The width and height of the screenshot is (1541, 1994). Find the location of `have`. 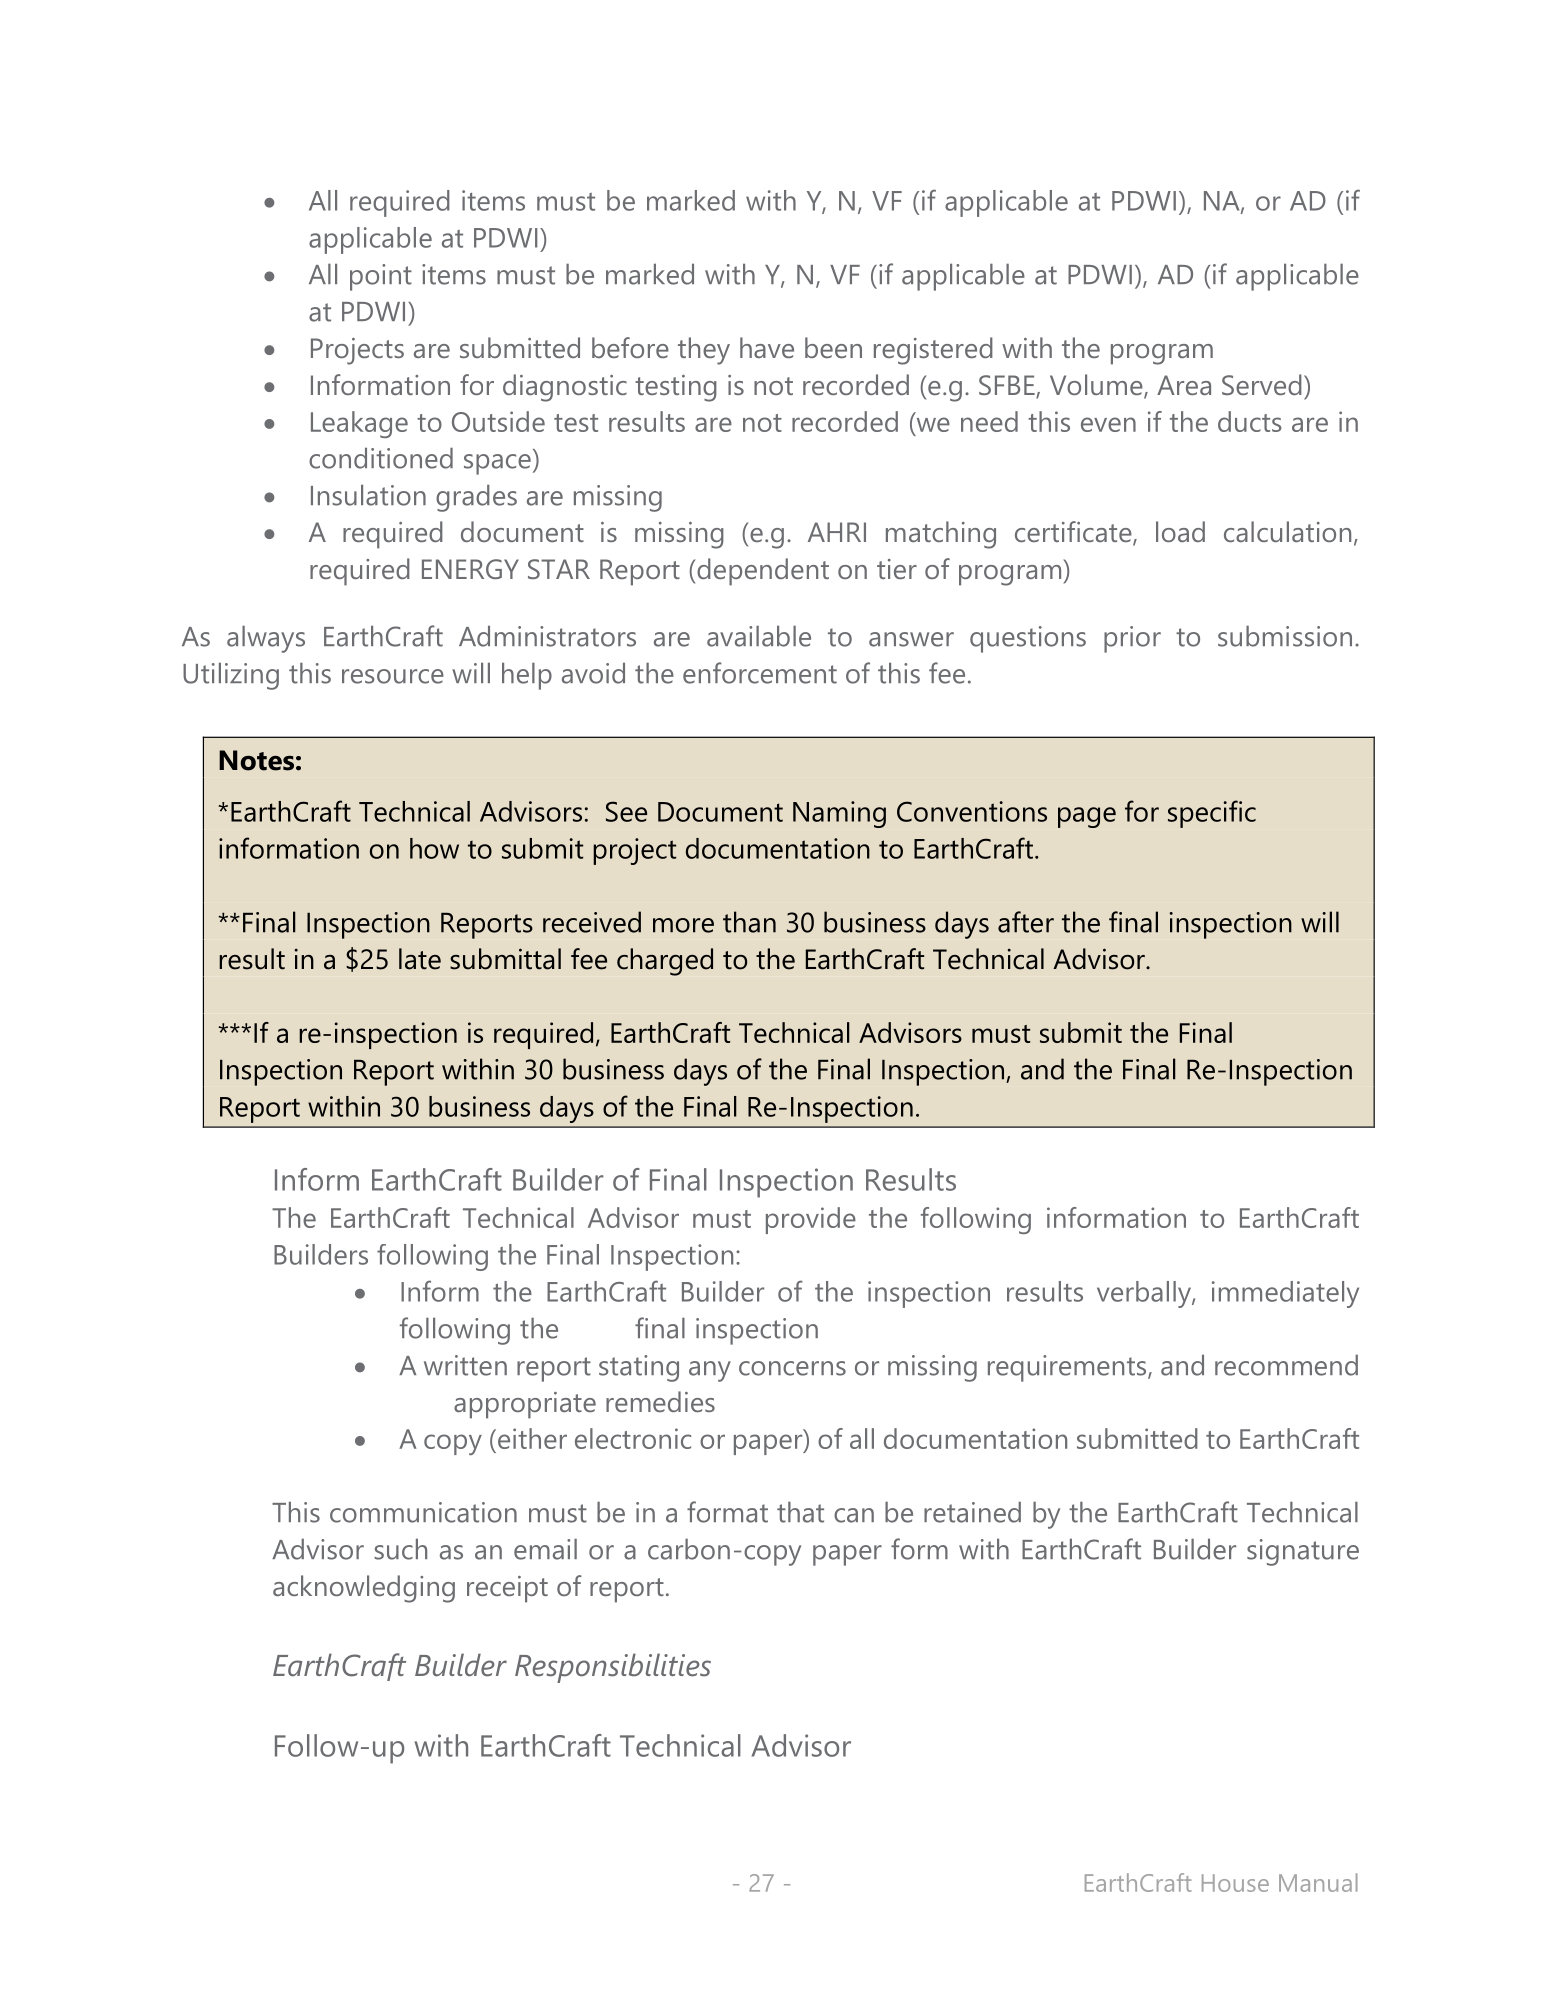

have is located at coordinates (767, 347).
